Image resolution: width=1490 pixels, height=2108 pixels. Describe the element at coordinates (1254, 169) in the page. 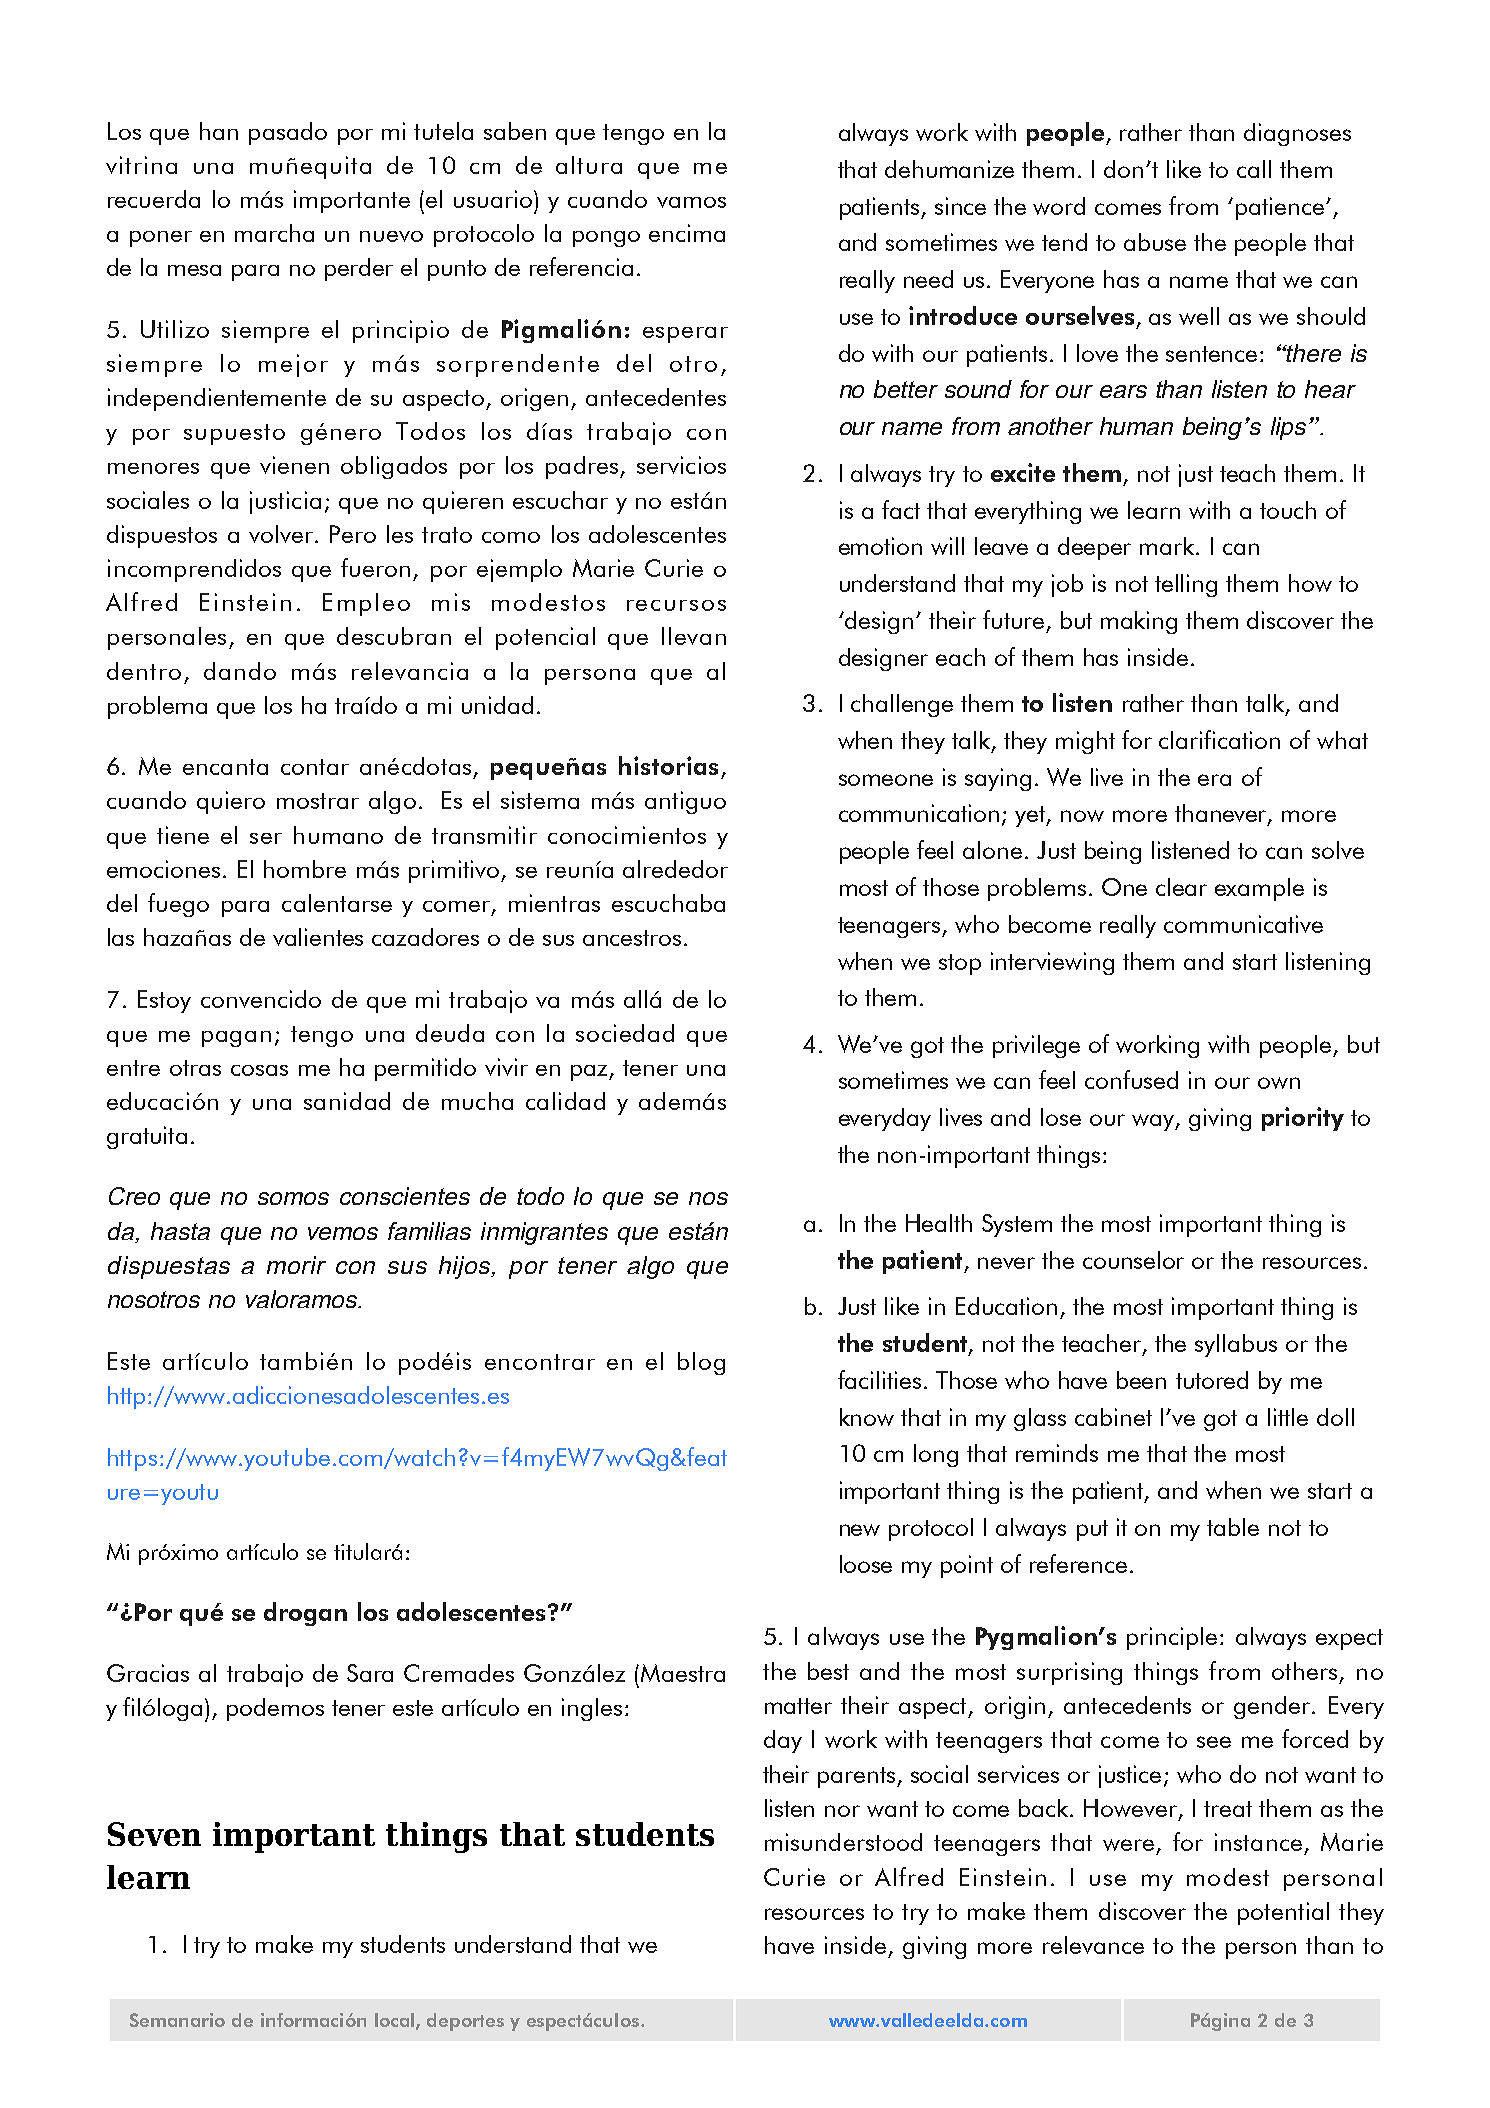

I see `call` at that location.
